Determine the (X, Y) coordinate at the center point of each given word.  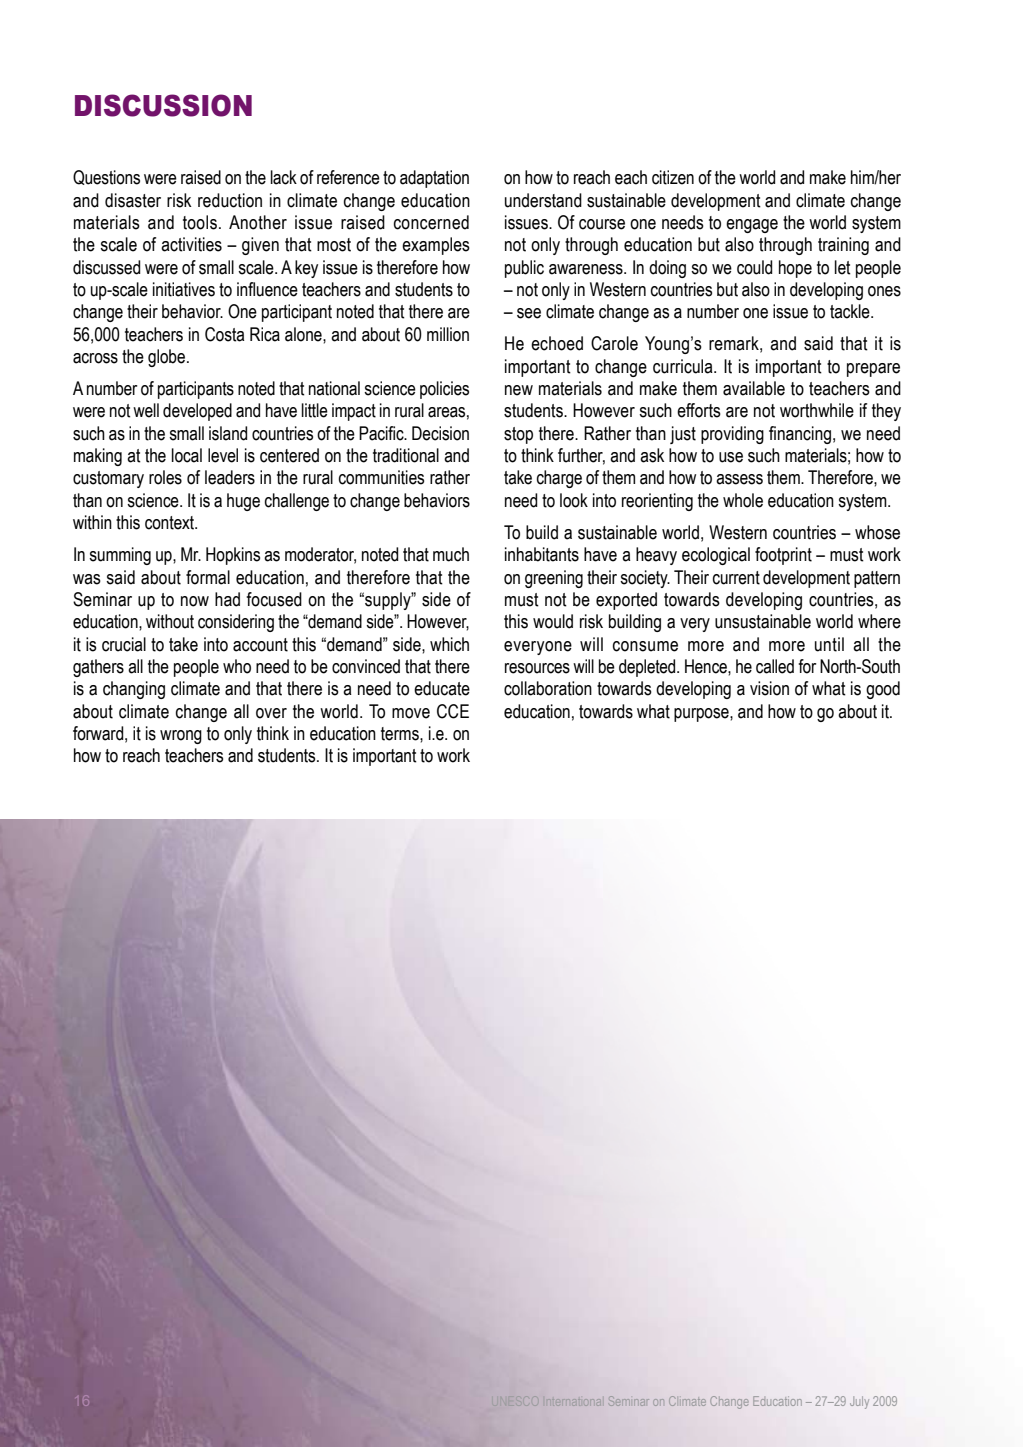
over (271, 713)
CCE (453, 711)
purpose (702, 715)
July (859, 1402)
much (451, 554)
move (411, 713)
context (171, 523)
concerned (431, 222)
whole (743, 500)
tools (200, 222)
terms (401, 734)
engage (752, 226)
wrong (181, 737)
